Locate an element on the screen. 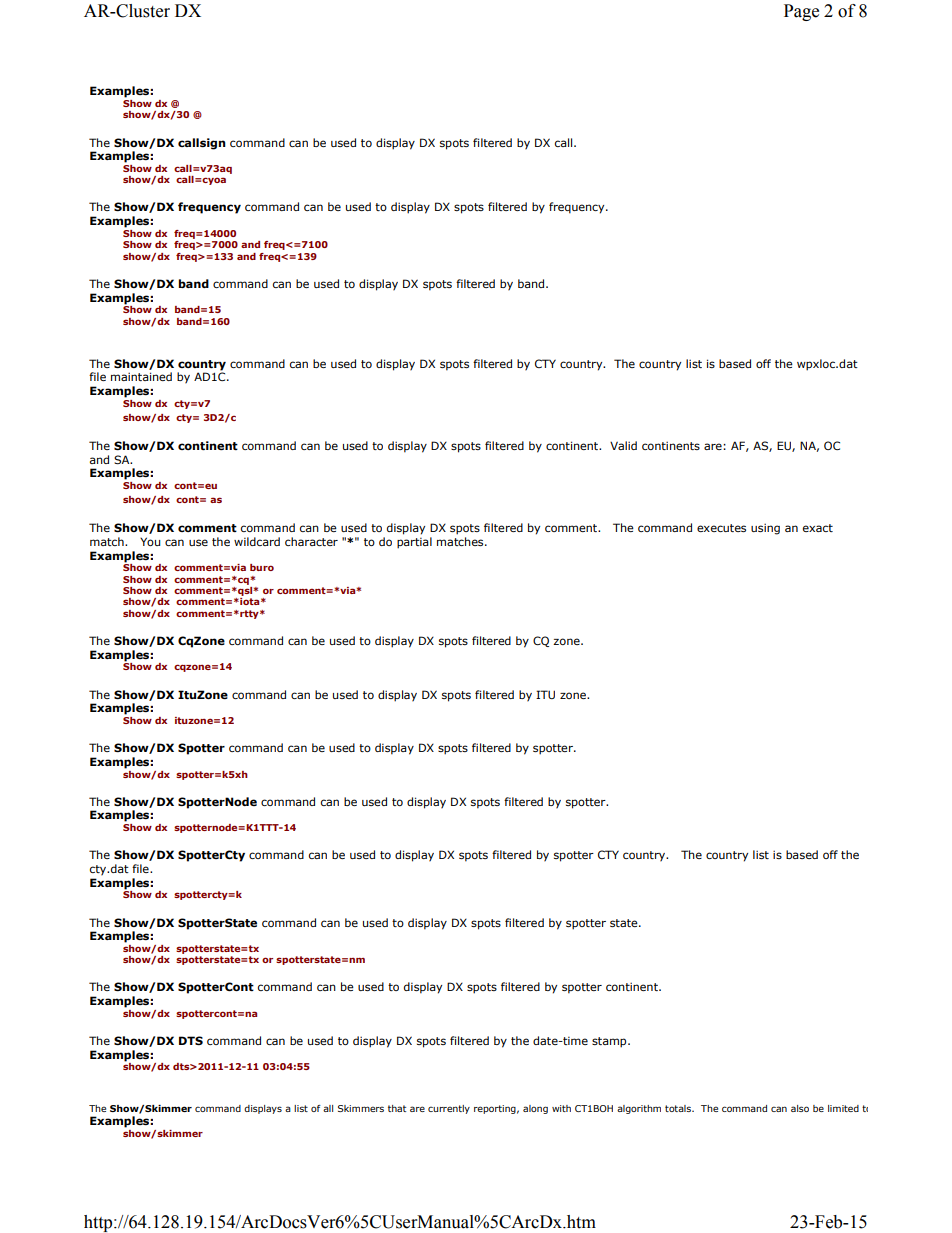 This screenshot has width=952, height=1233. using is located at coordinates (765, 529).
